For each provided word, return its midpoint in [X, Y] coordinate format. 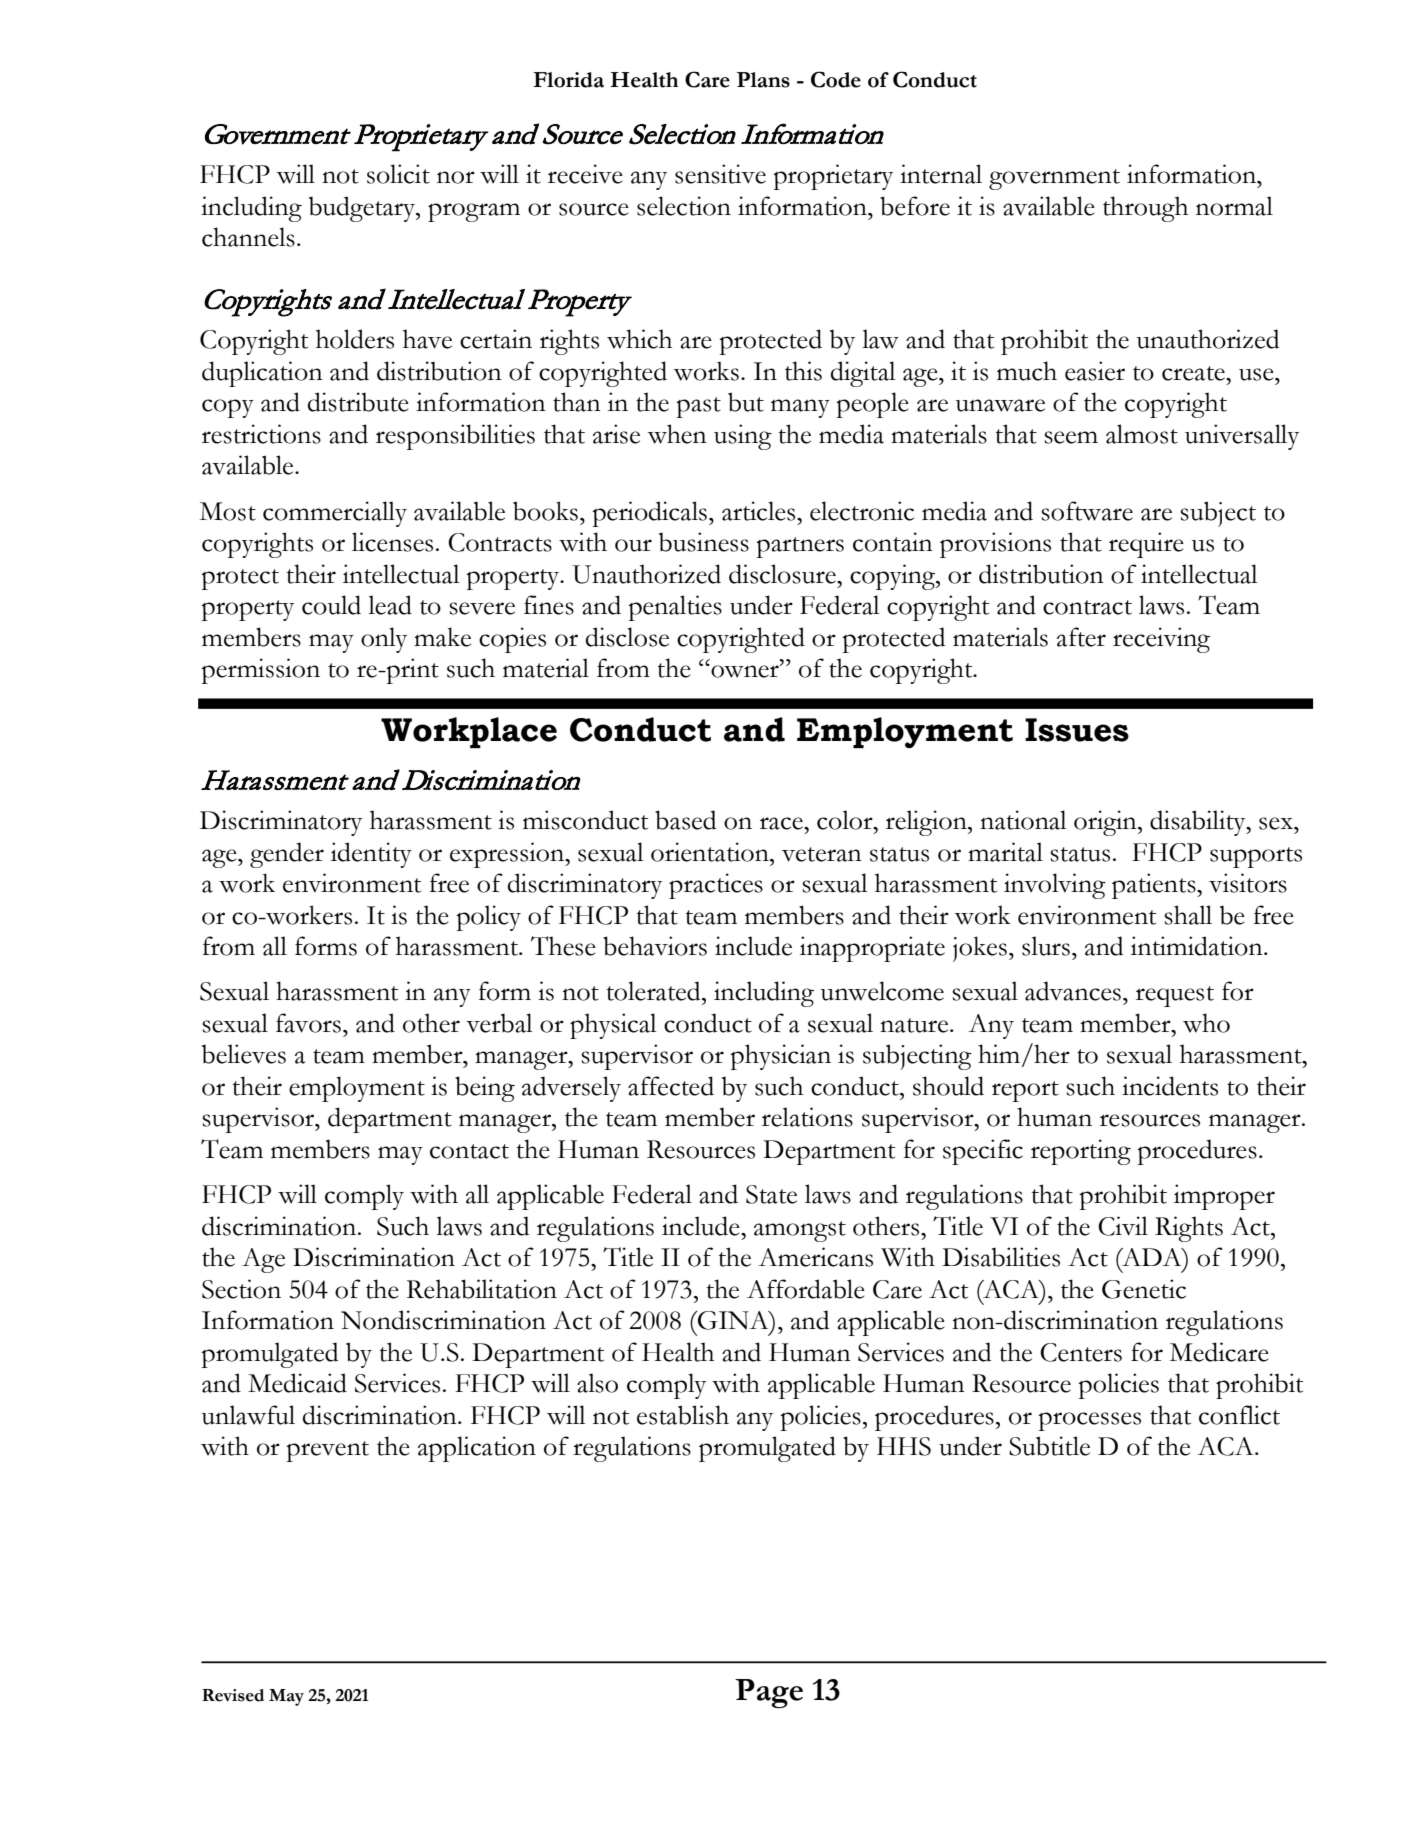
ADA [1152, 1257]
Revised [233, 1695]
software [1087, 511]
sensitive [720, 174]
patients [1155, 886]
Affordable [806, 1289]
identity [371, 855]
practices [716, 886]
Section [241, 1289]
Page [769, 1694]
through [1145, 209]
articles [760, 511]
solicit [398, 174]
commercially [335, 514]
